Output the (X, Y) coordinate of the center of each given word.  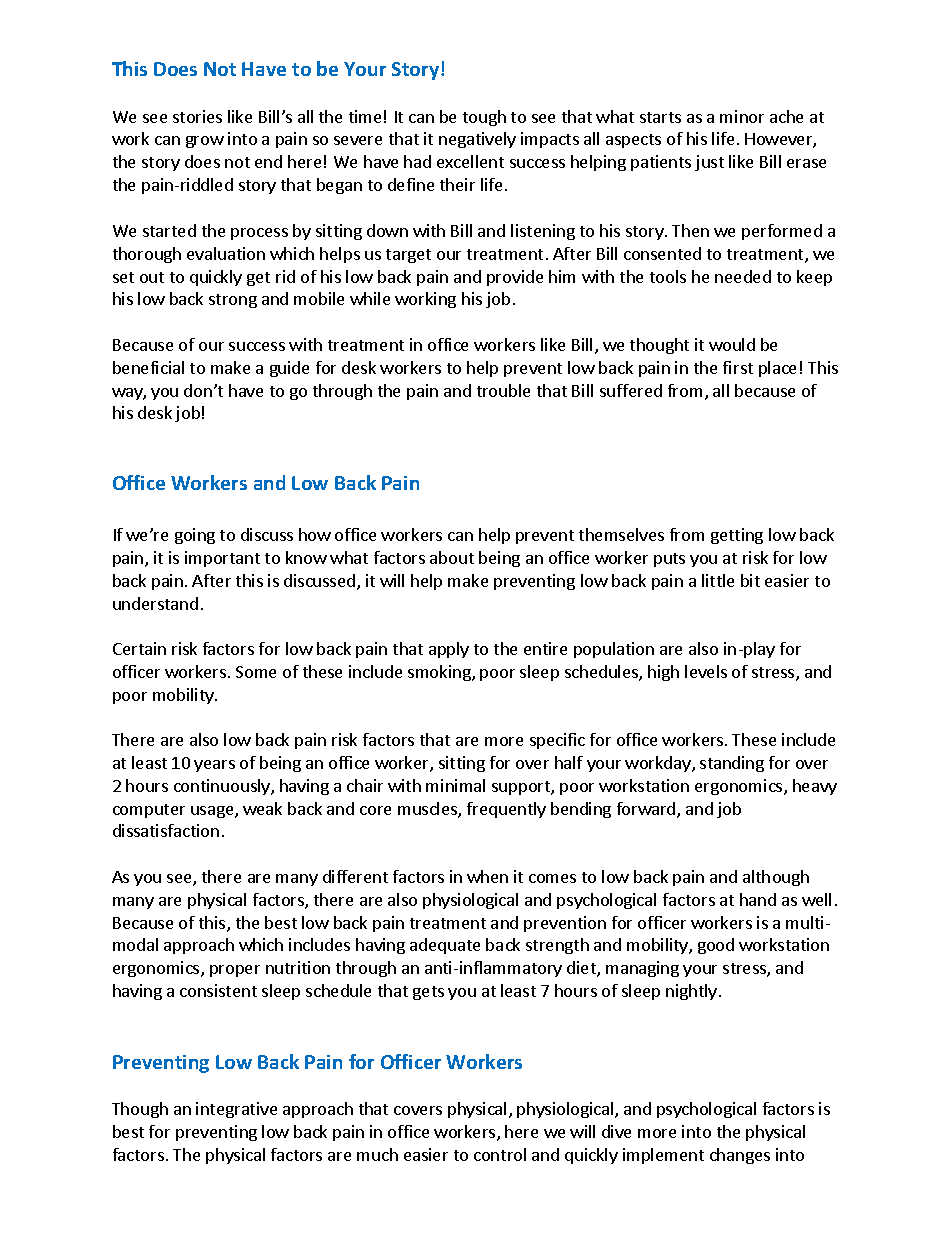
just (709, 163)
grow (205, 142)
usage (213, 812)
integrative (236, 1110)
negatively (477, 140)
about (452, 557)
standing (732, 764)
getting (737, 536)
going (195, 536)
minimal (455, 785)
